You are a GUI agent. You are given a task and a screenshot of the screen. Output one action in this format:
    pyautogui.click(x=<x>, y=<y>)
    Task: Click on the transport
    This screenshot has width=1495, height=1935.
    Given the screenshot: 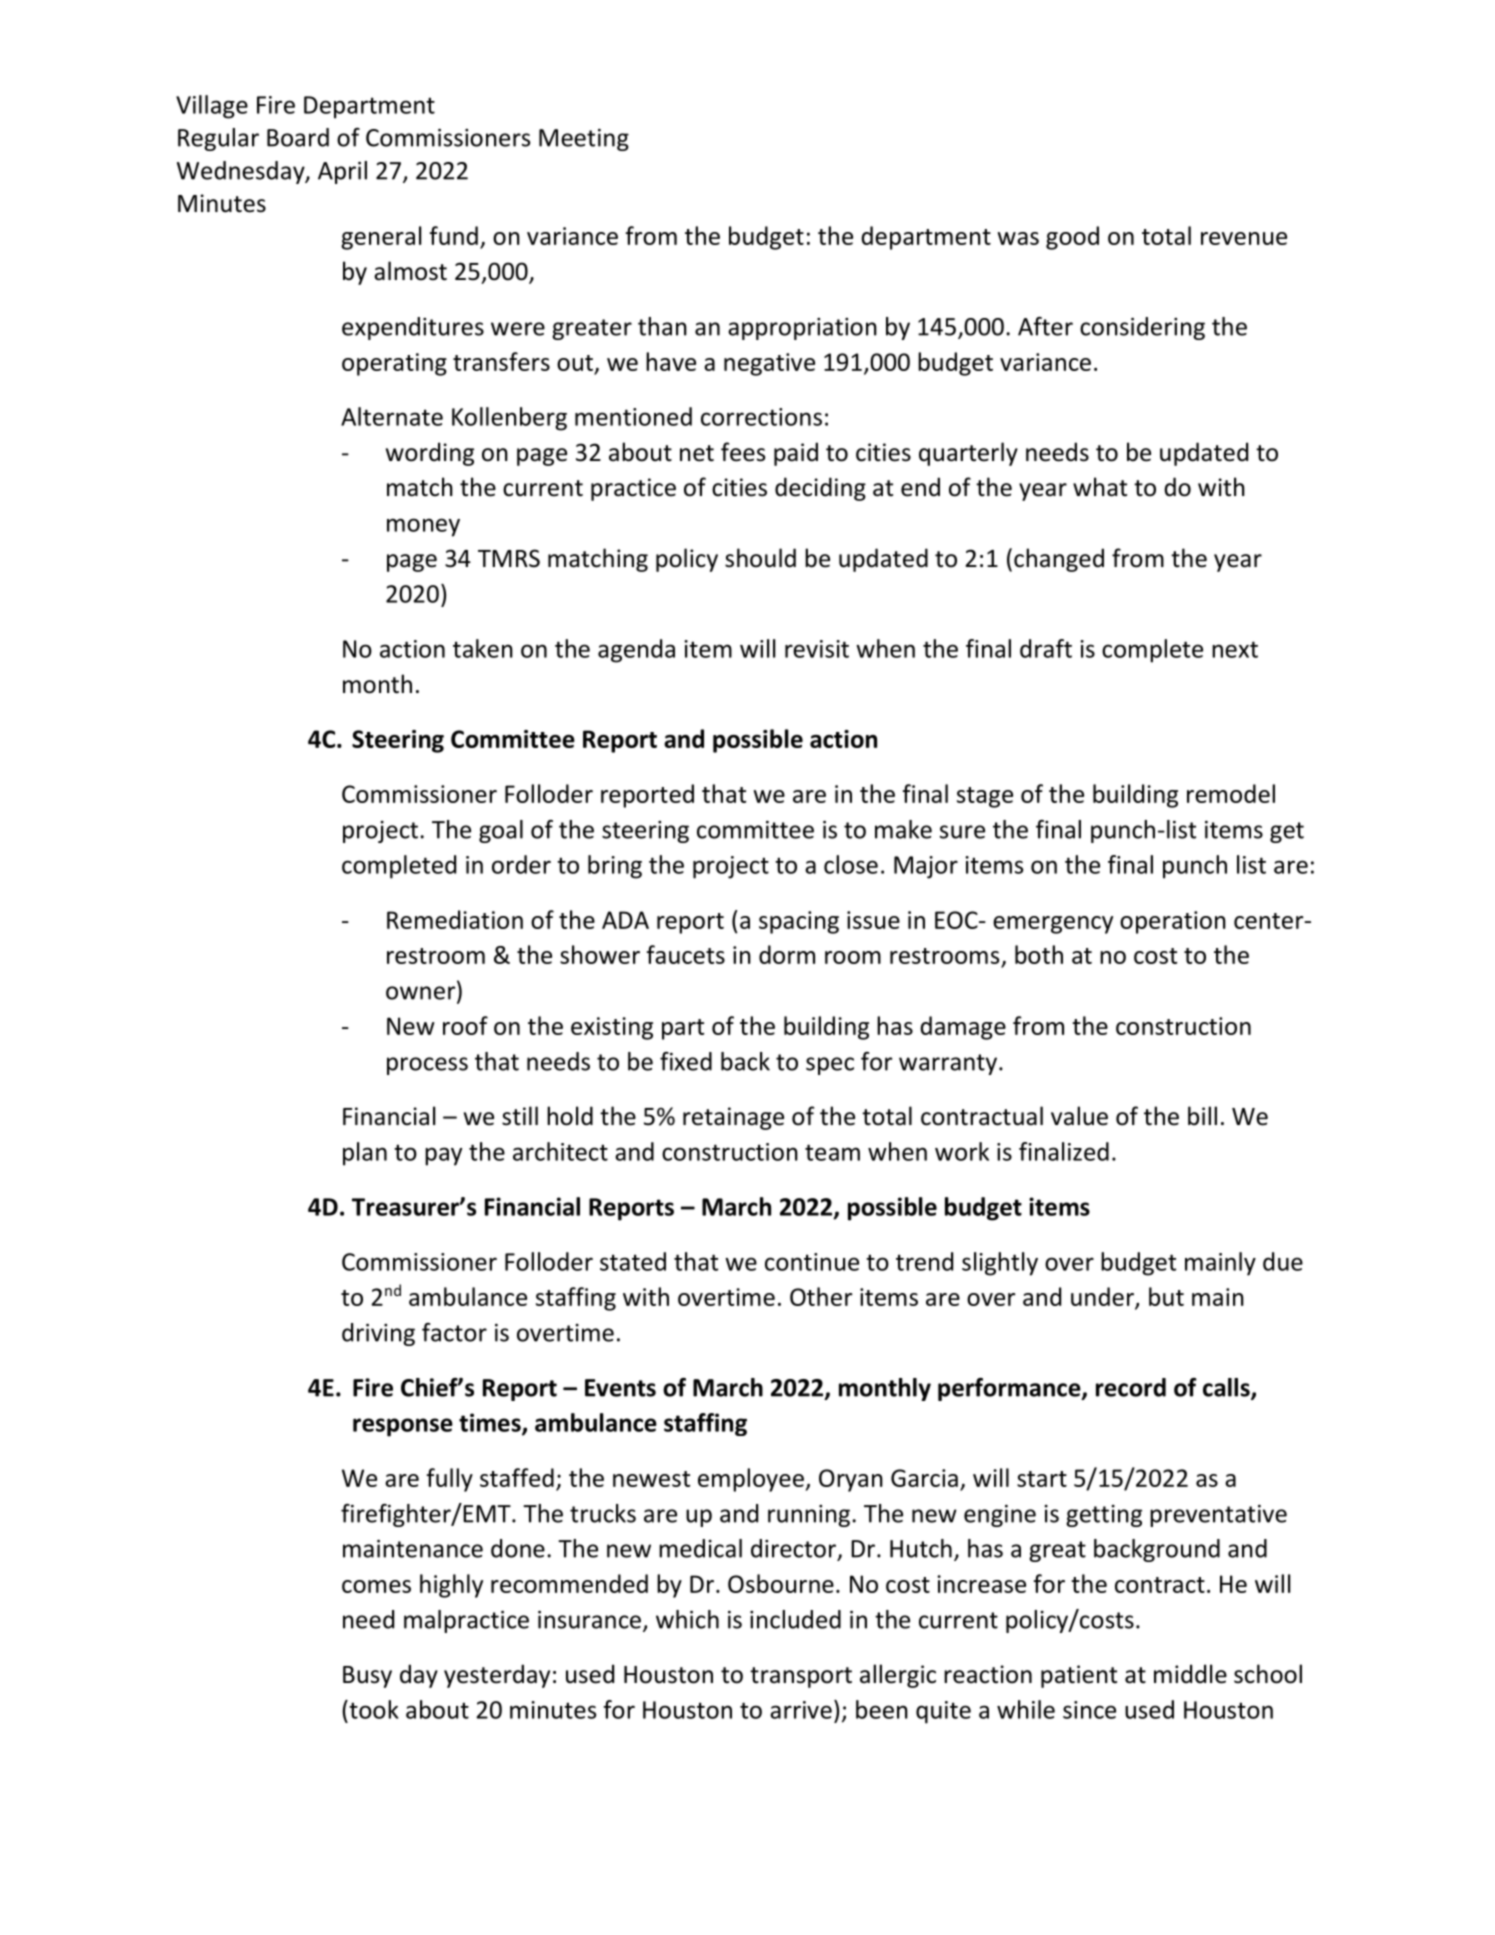 What is the action you would take?
    pyautogui.click(x=801, y=1677)
